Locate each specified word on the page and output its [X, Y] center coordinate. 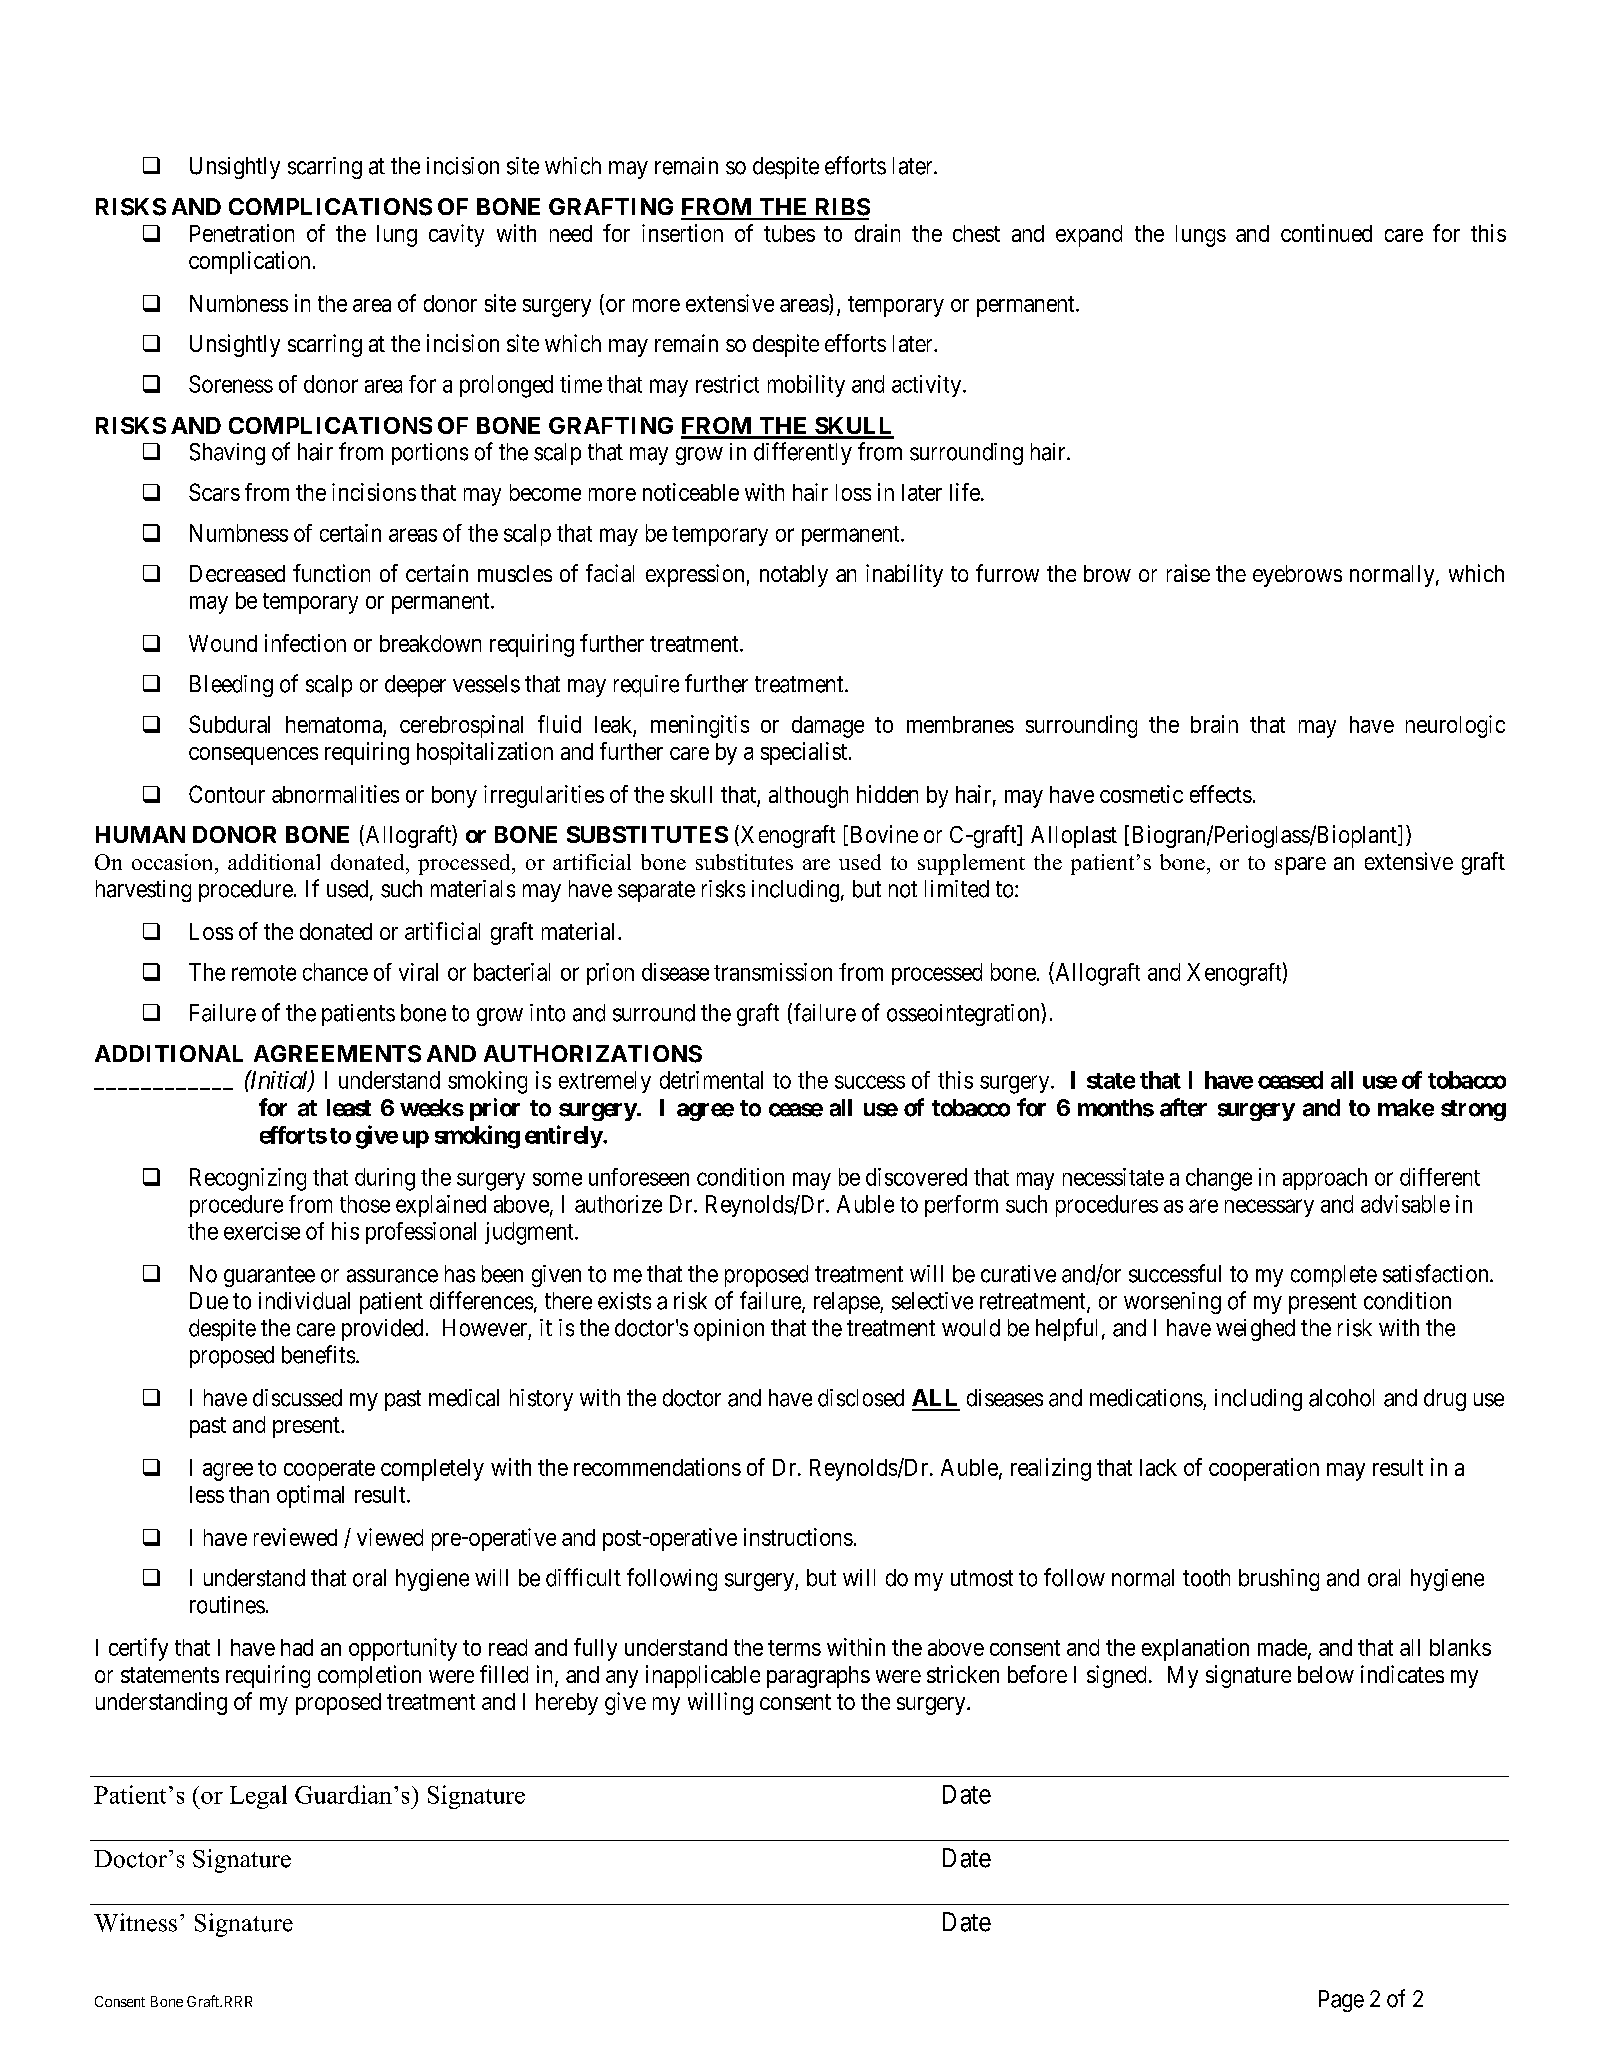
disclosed [861, 1398]
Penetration [242, 233]
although [808, 797]
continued [1326, 233]
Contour [227, 794]
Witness [135, 1922]
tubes [789, 233]
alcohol [1341, 1398]
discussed [297, 1398]
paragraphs [818, 1677]
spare [1300, 866]
